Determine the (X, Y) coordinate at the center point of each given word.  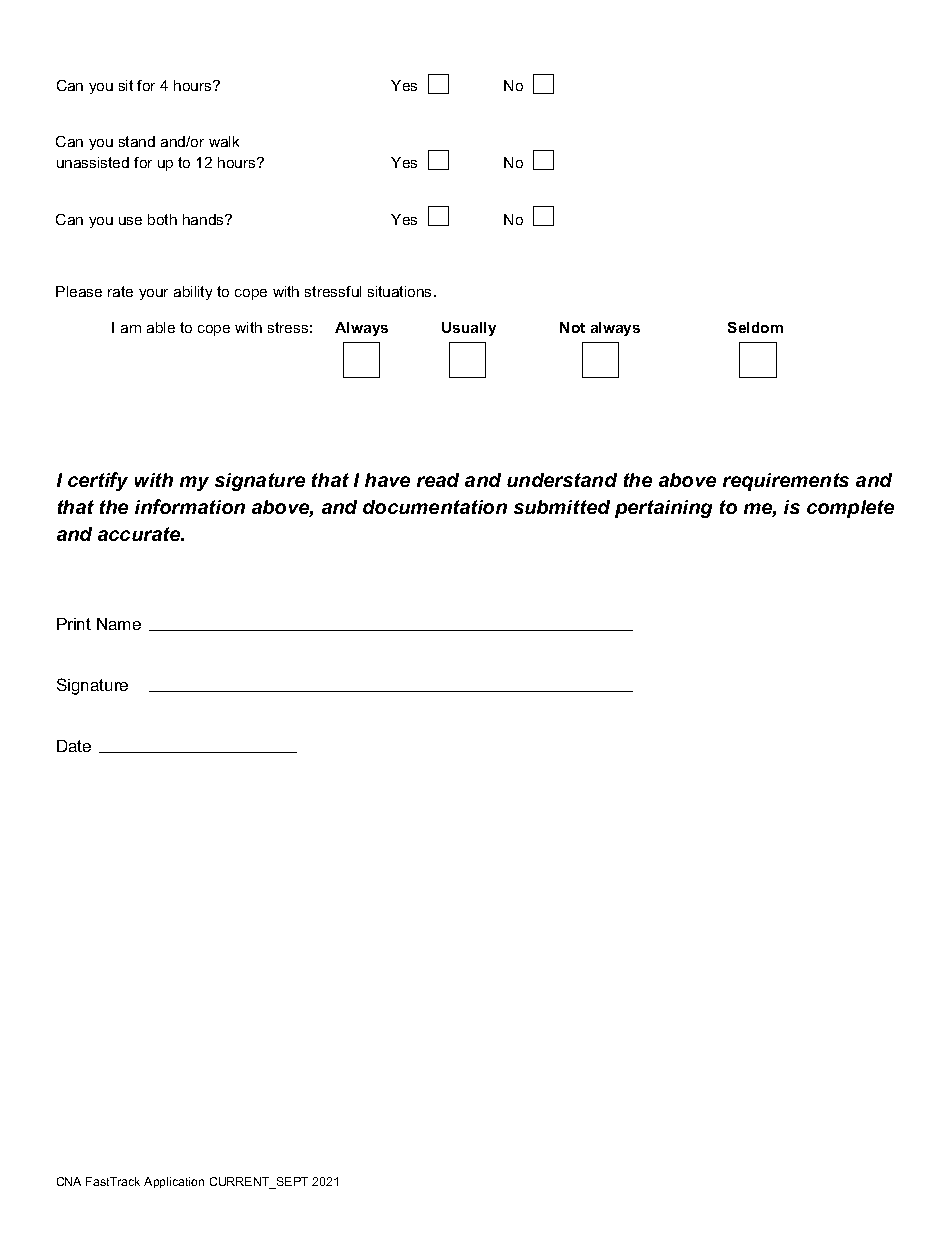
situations (401, 291)
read (438, 480)
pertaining (663, 509)
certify (98, 481)
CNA (69, 1181)
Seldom (755, 327)
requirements (786, 482)
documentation (435, 507)
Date (74, 746)
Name (119, 624)
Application (174, 1182)
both (162, 219)
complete (850, 509)
